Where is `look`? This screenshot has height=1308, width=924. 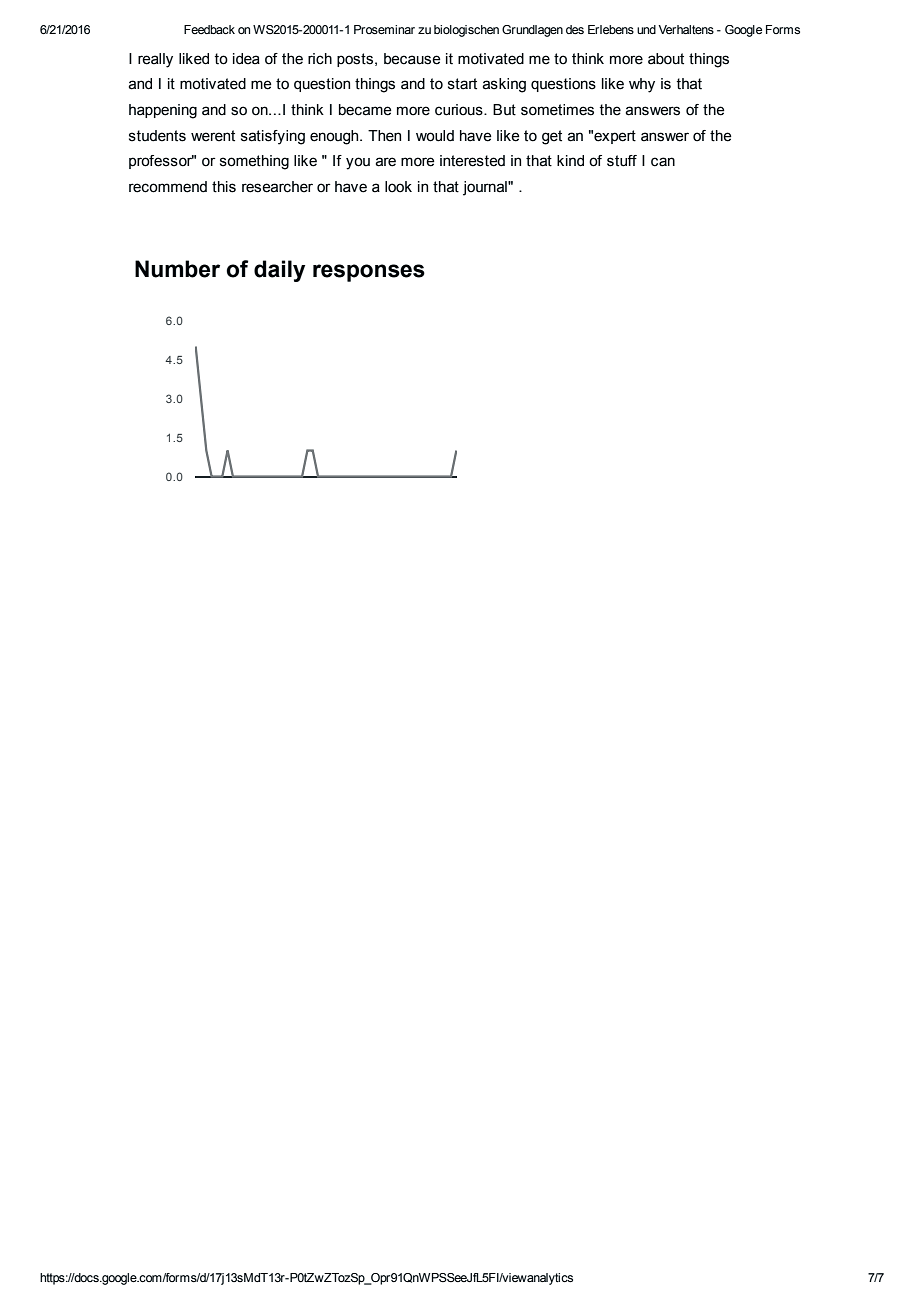
look is located at coordinates (398, 187).
